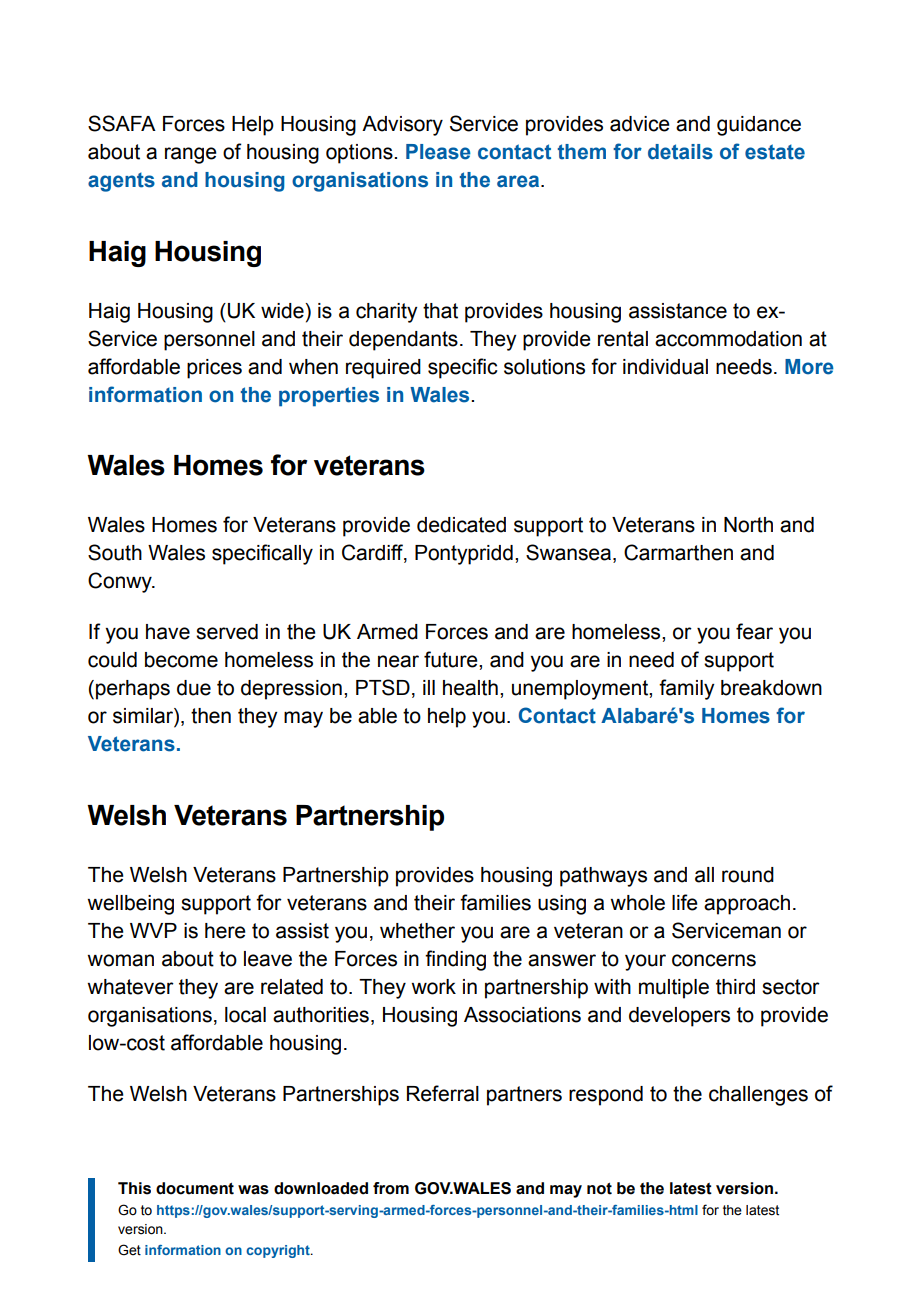 This document has width=924, height=1308. What do you see at coordinates (599, 1189) in the document?
I see `not` at bounding box center [599, 1189].
